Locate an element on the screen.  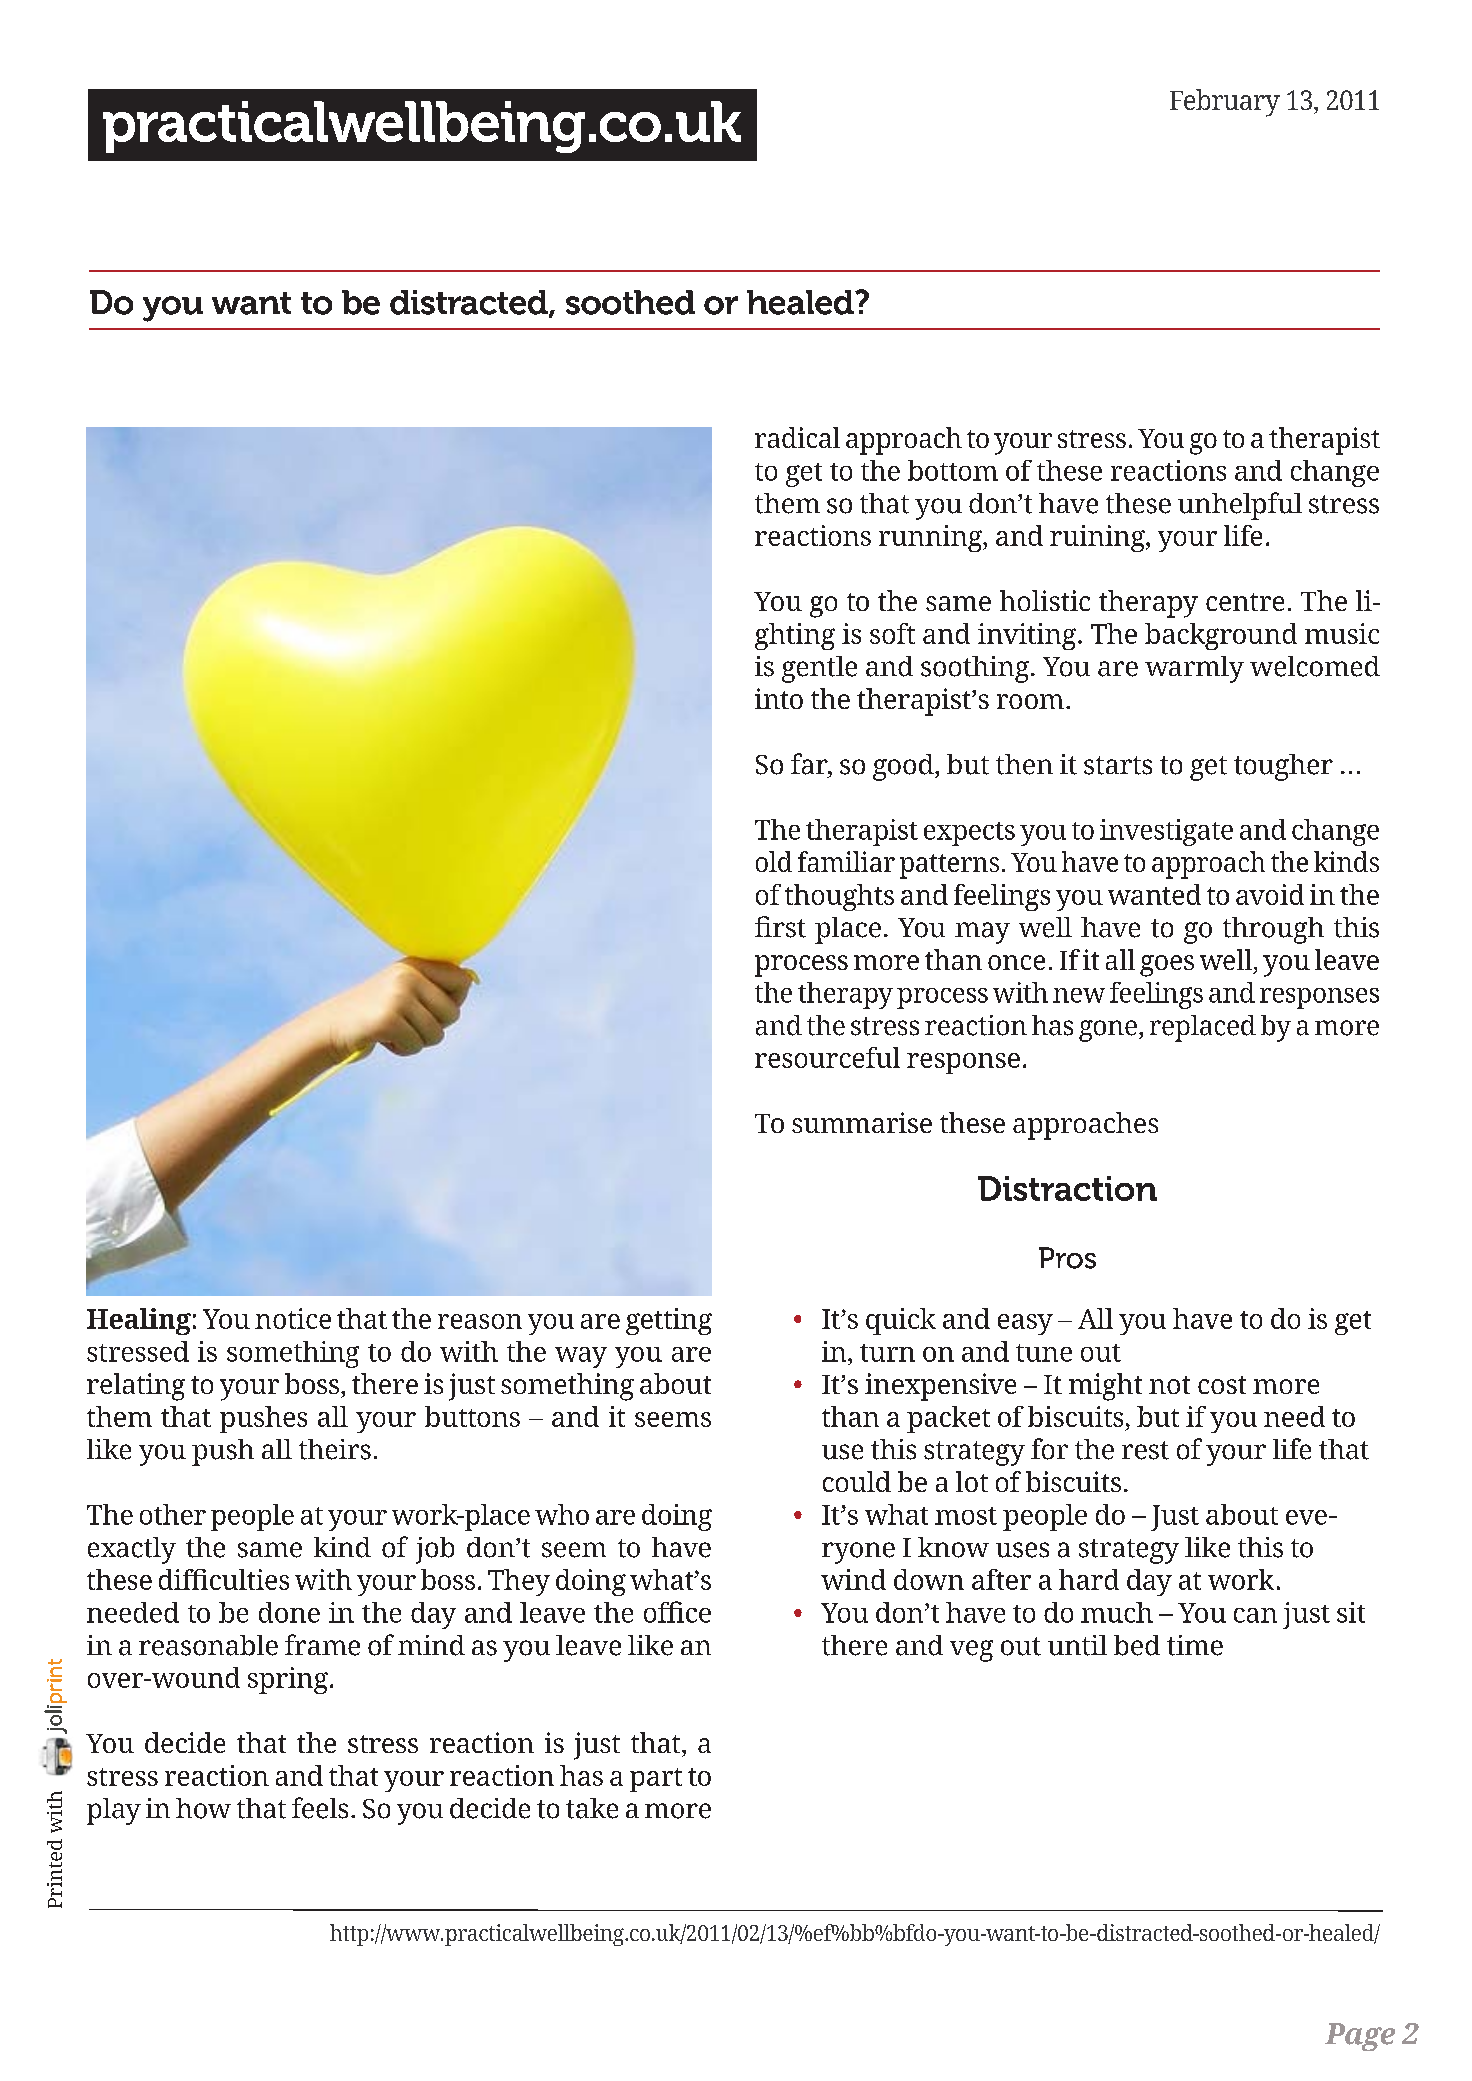
cost is located at coordinates (1222, 1385).
